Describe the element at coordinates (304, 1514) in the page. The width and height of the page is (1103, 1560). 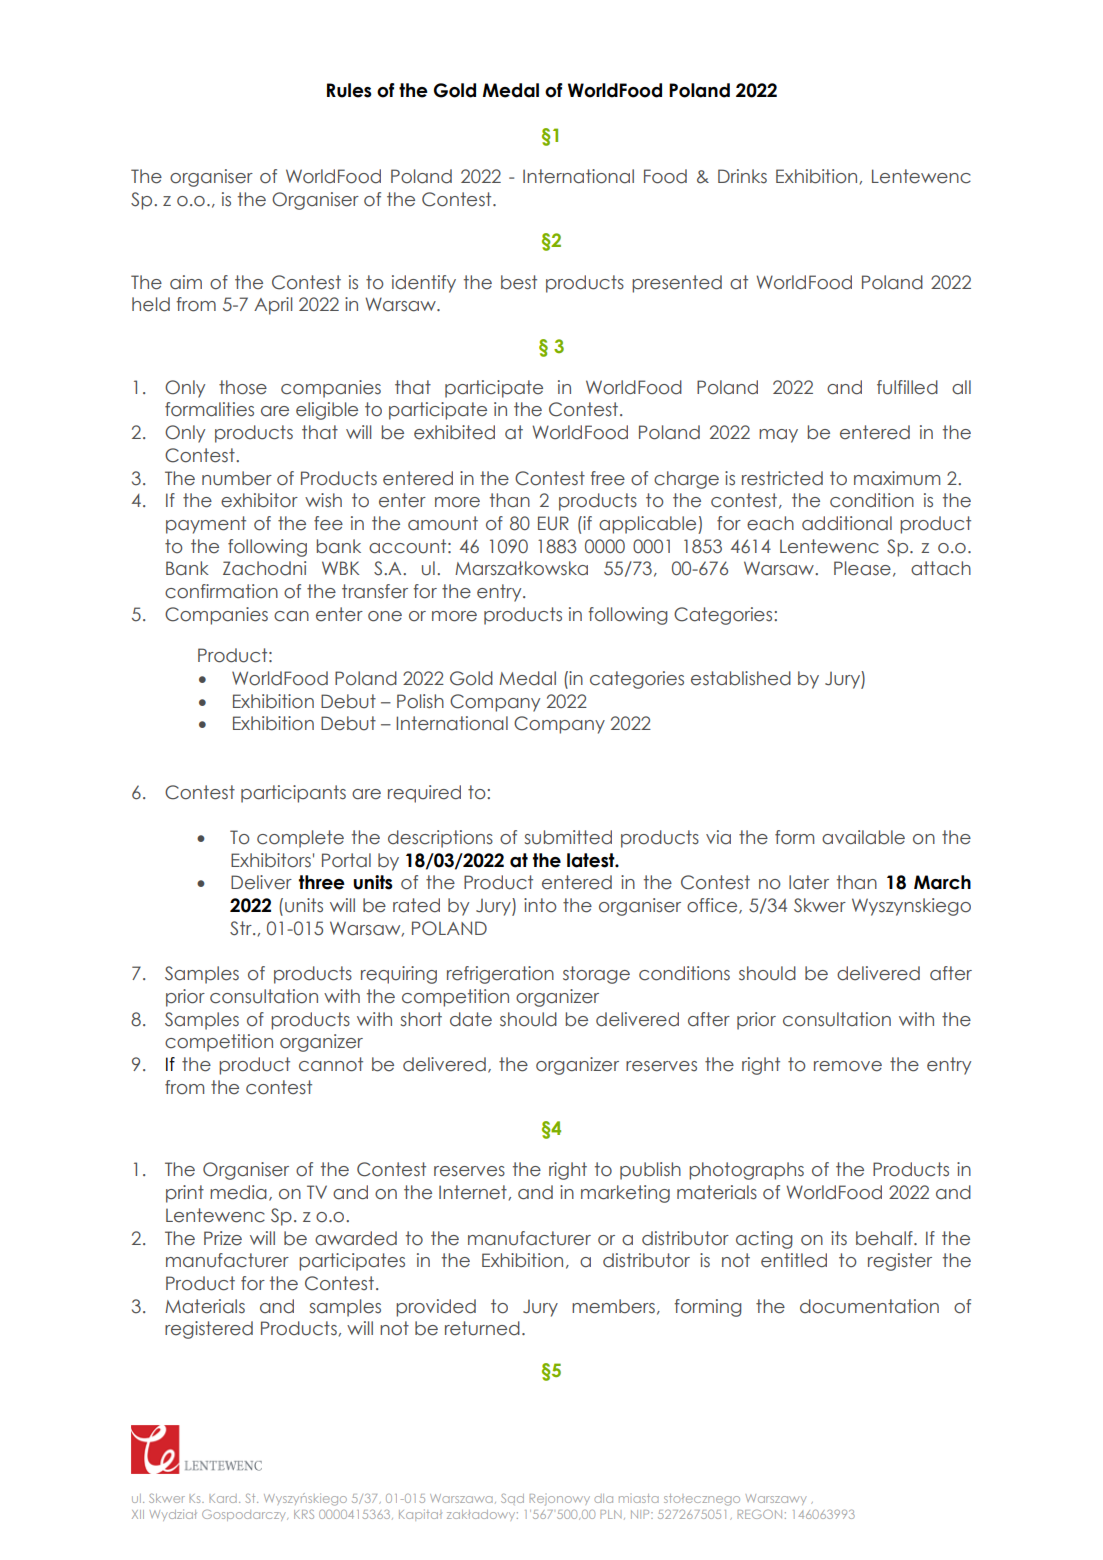
I see `KRS` at that location.
